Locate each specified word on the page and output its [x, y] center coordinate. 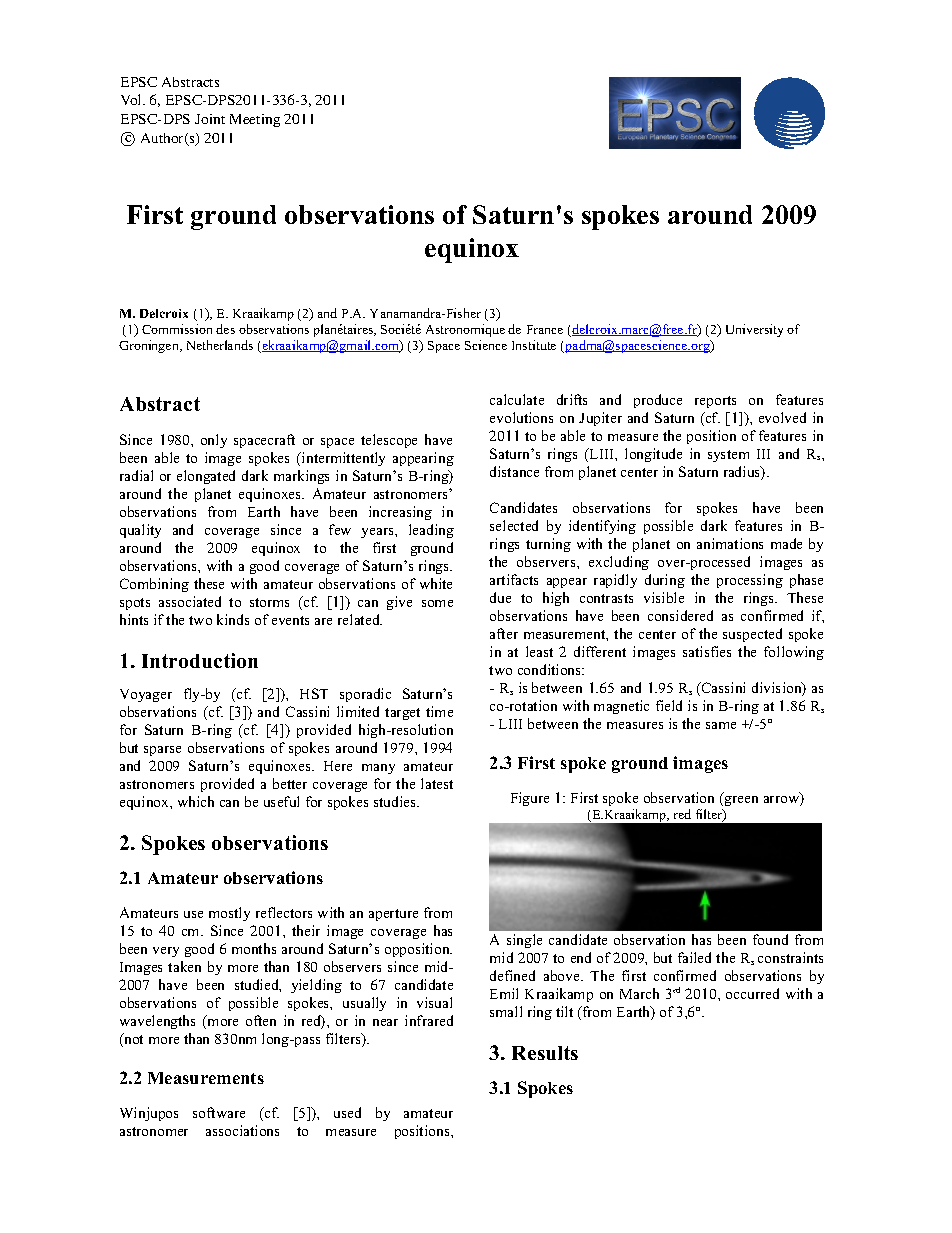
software [219, 1112]
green [741, 801]
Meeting [255, 120]
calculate [517, 399]
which [196, 801]
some [437, 603]
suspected [752, 635]
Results [545, 1053]
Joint [210, 119]
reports [715, 402]
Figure [530, 799]
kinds [233, 619]
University [754, 330]
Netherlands [220, 345]
